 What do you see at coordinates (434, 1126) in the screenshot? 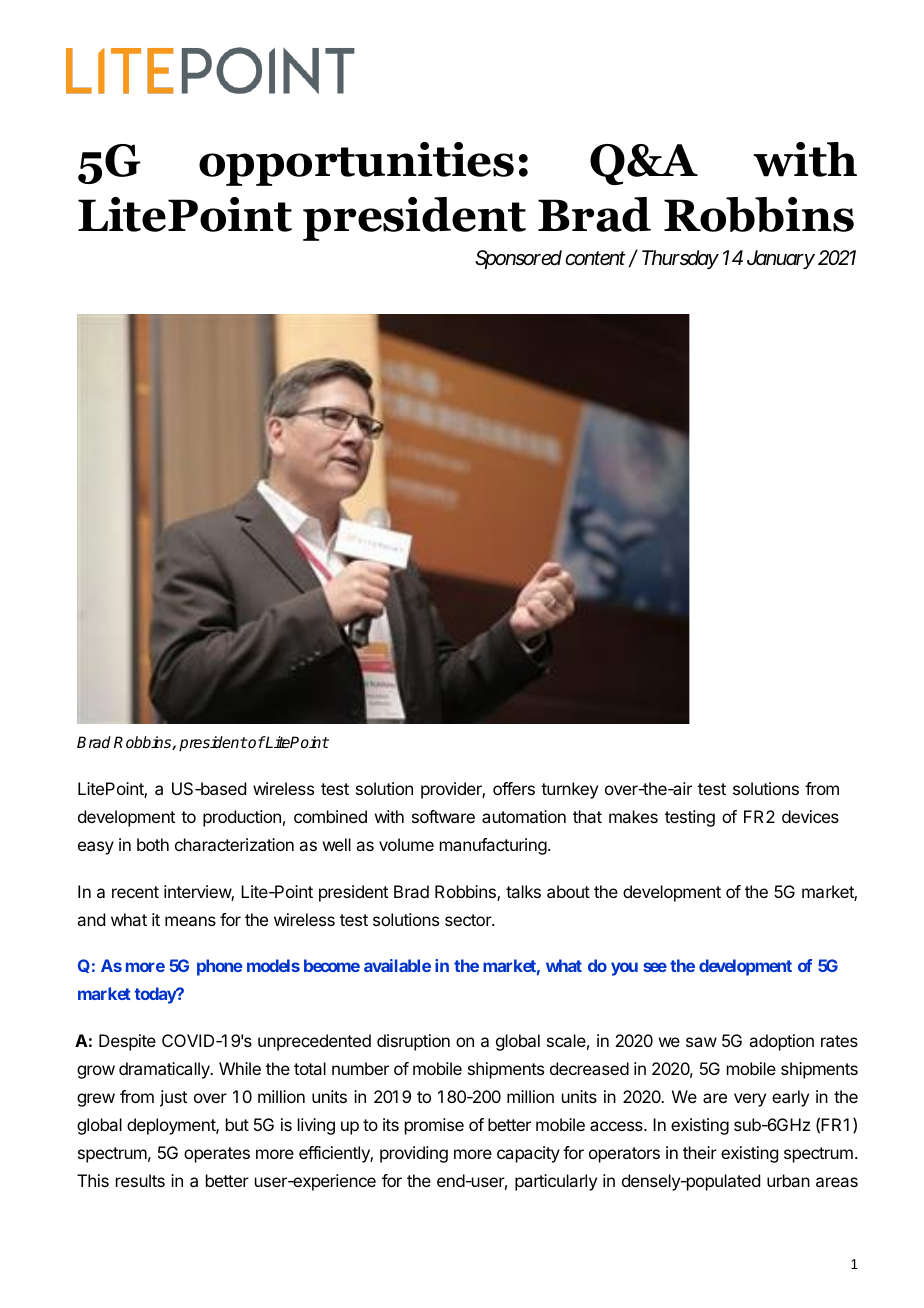
I see `promise` at bounding box center [434, 1126].
